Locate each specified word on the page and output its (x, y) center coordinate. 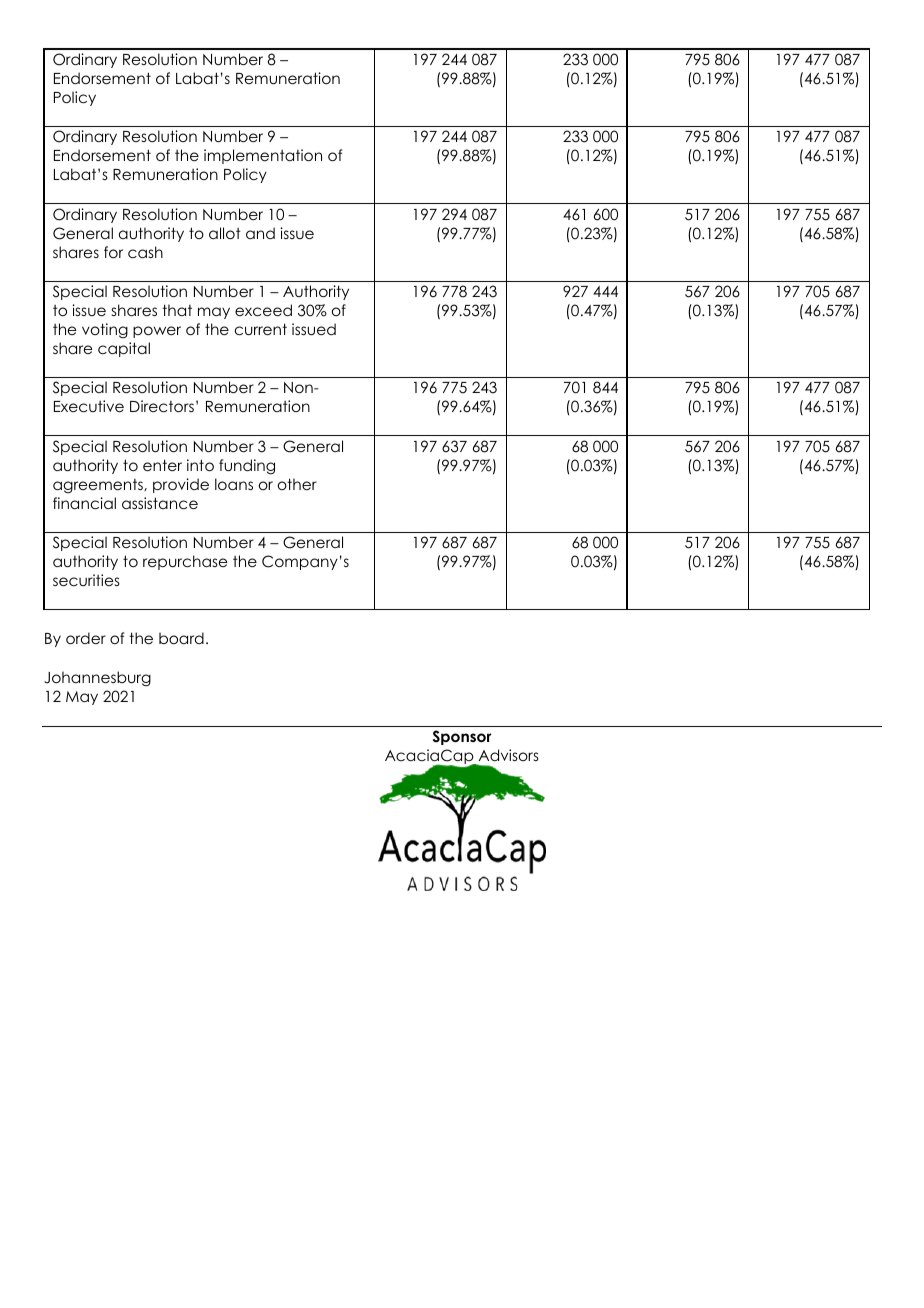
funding (247, 466)
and (260, 233)
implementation (263, 156)
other (297, 484)
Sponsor (462, 737)
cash (145, 252)
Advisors (509, 755)
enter (162, 465)
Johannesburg (97, 678)
